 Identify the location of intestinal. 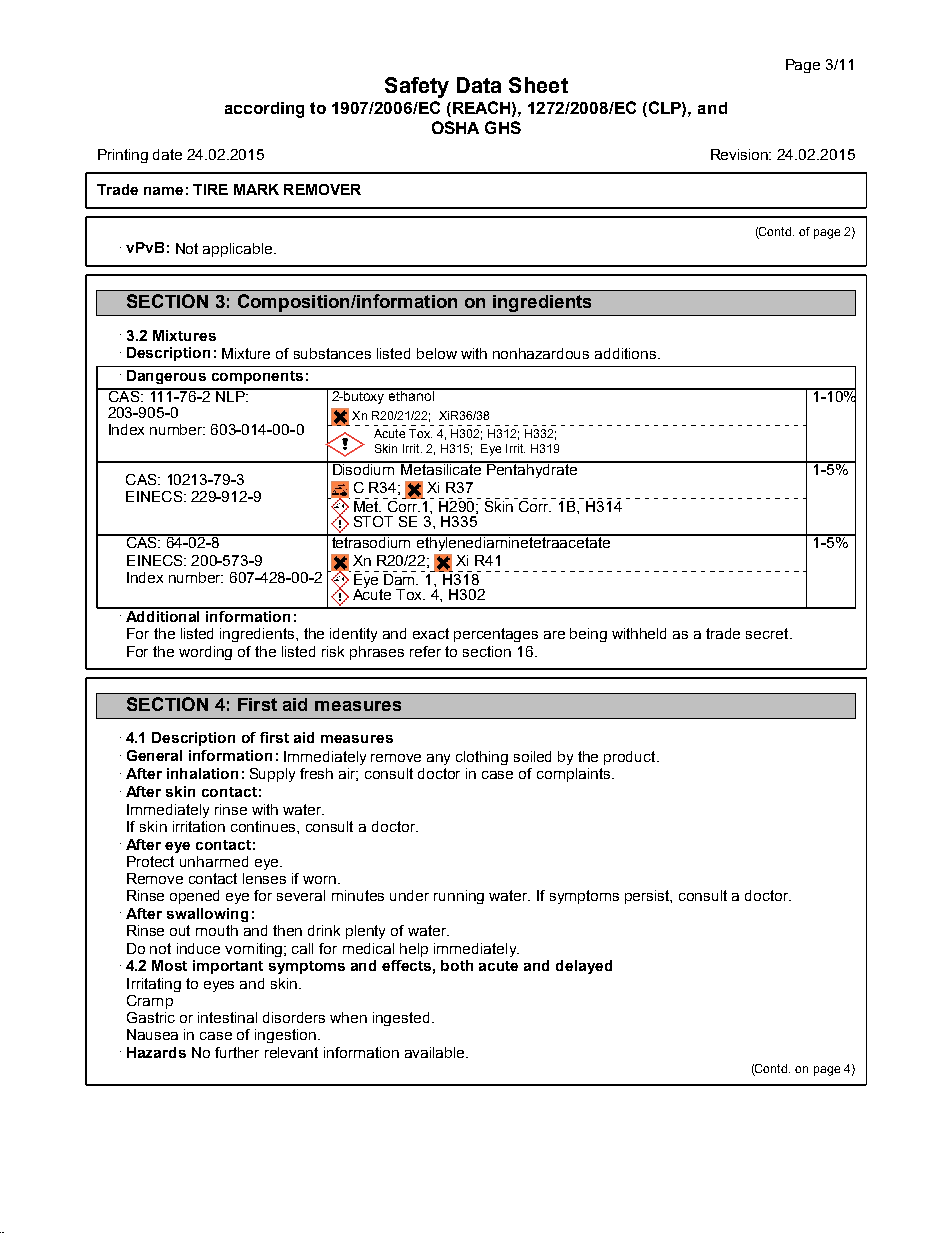
(227, 1017).
